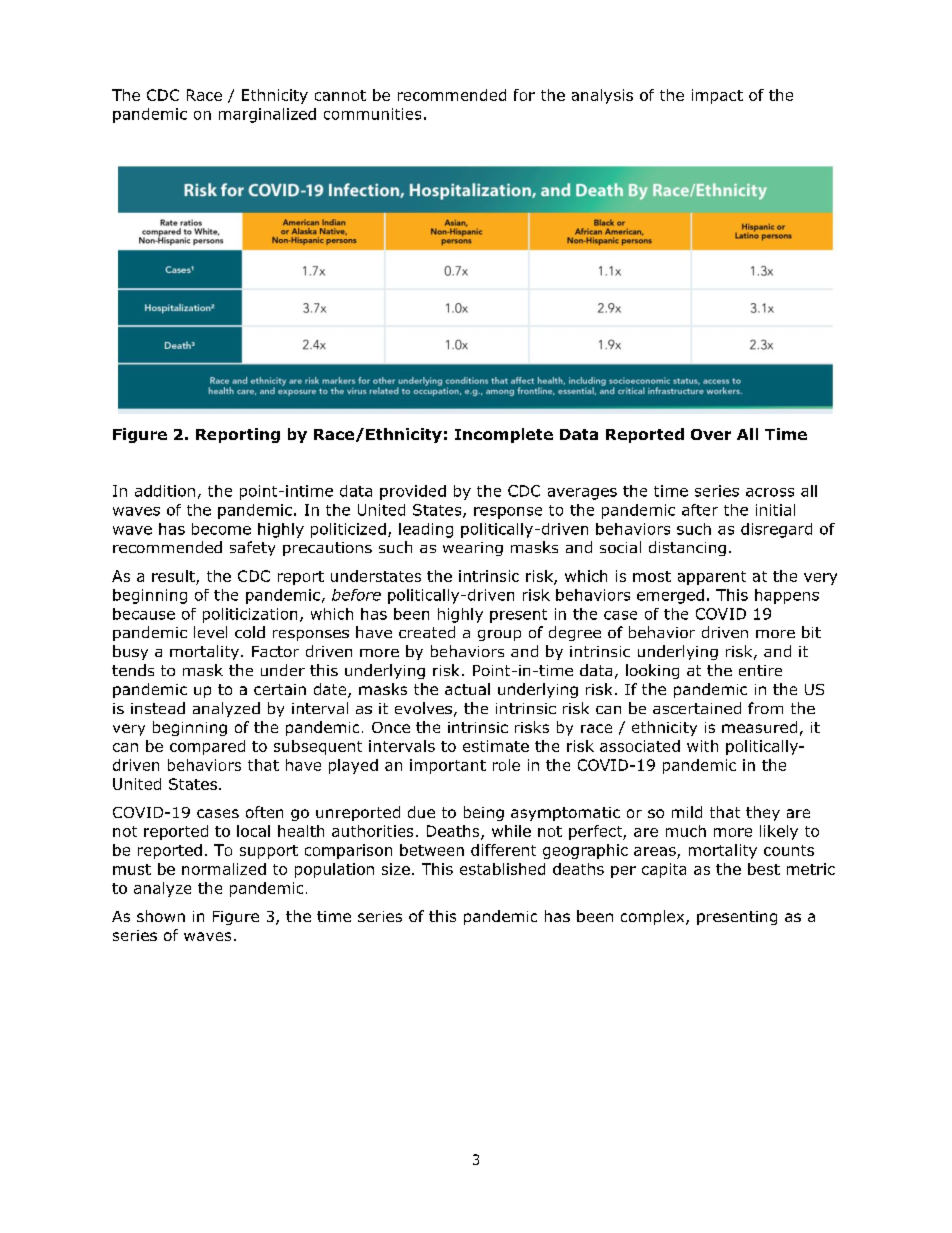 This screenshot has width=952, height=1233. Describe the element at coordinates (165, 491) in the screenshot. I see `addition` at that location.
